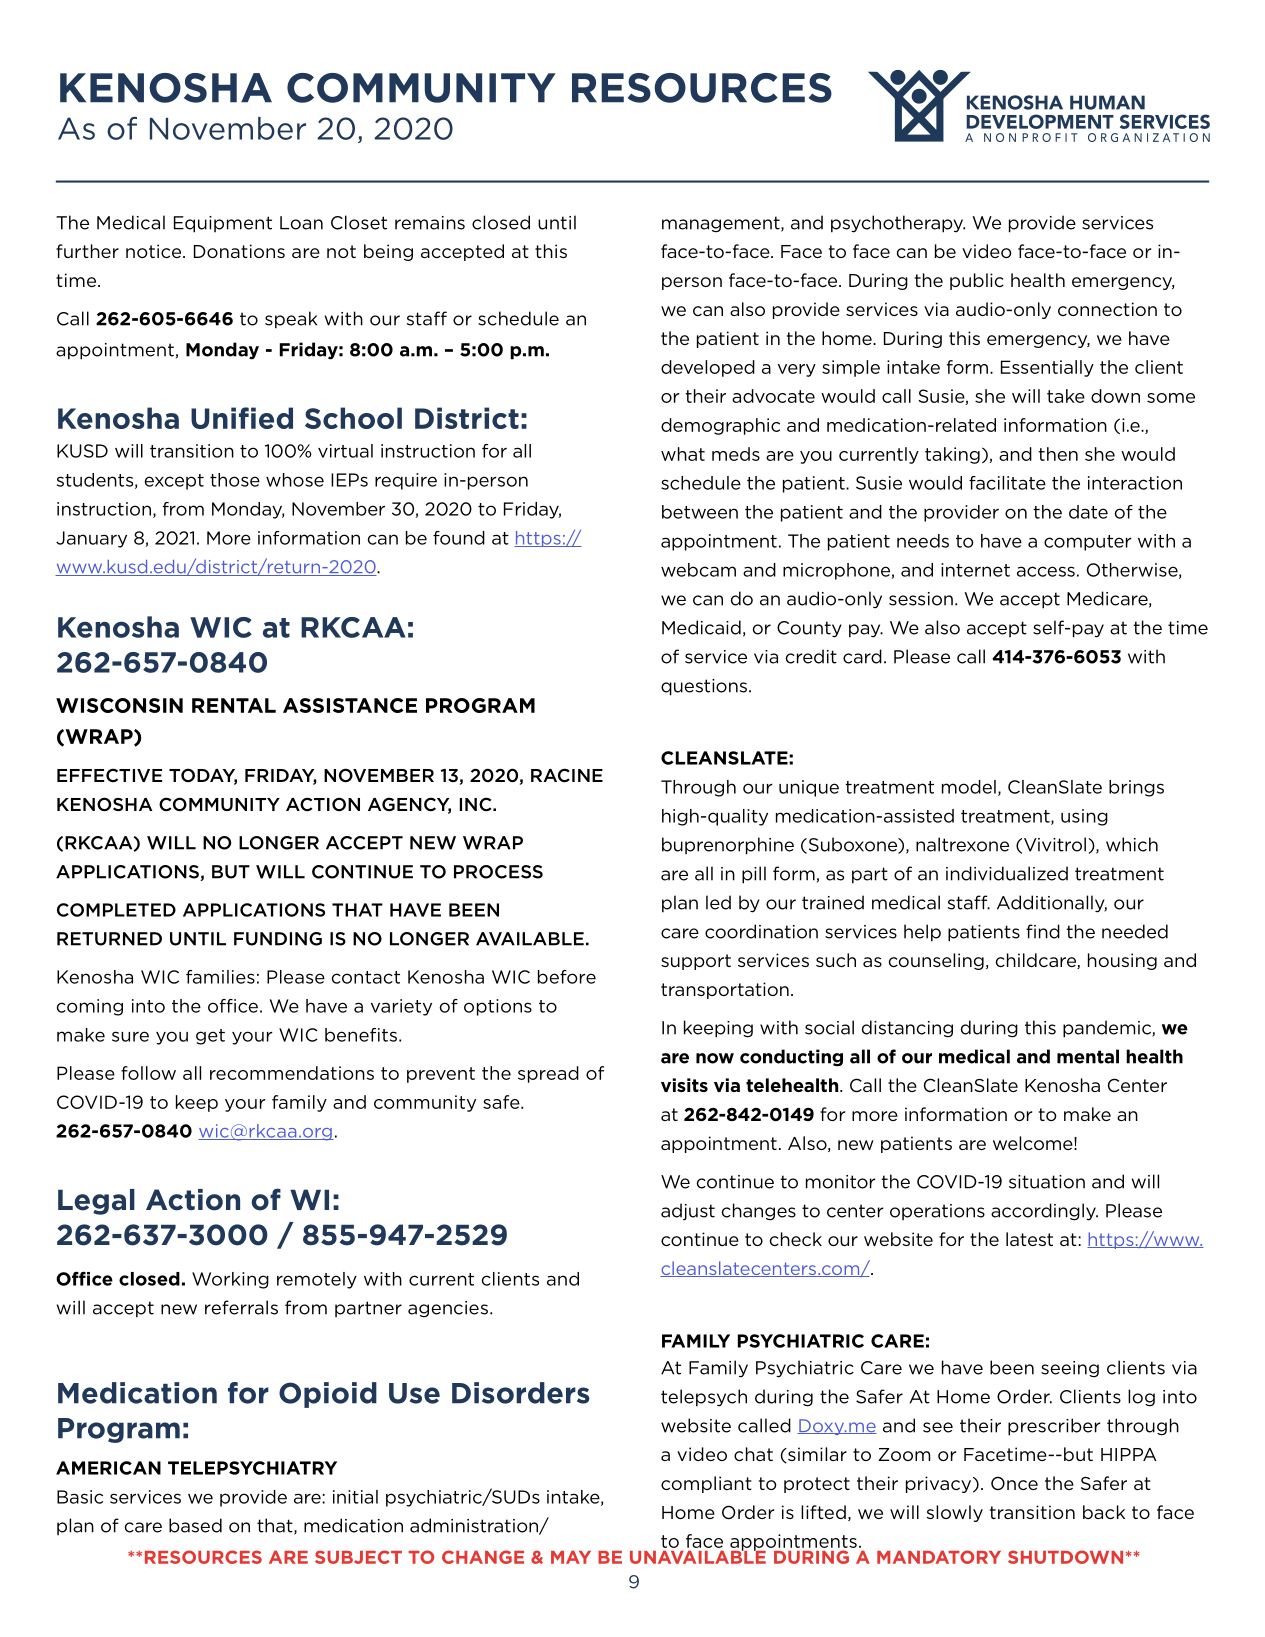  I want to click on PROCESS, so click(498, 872).
